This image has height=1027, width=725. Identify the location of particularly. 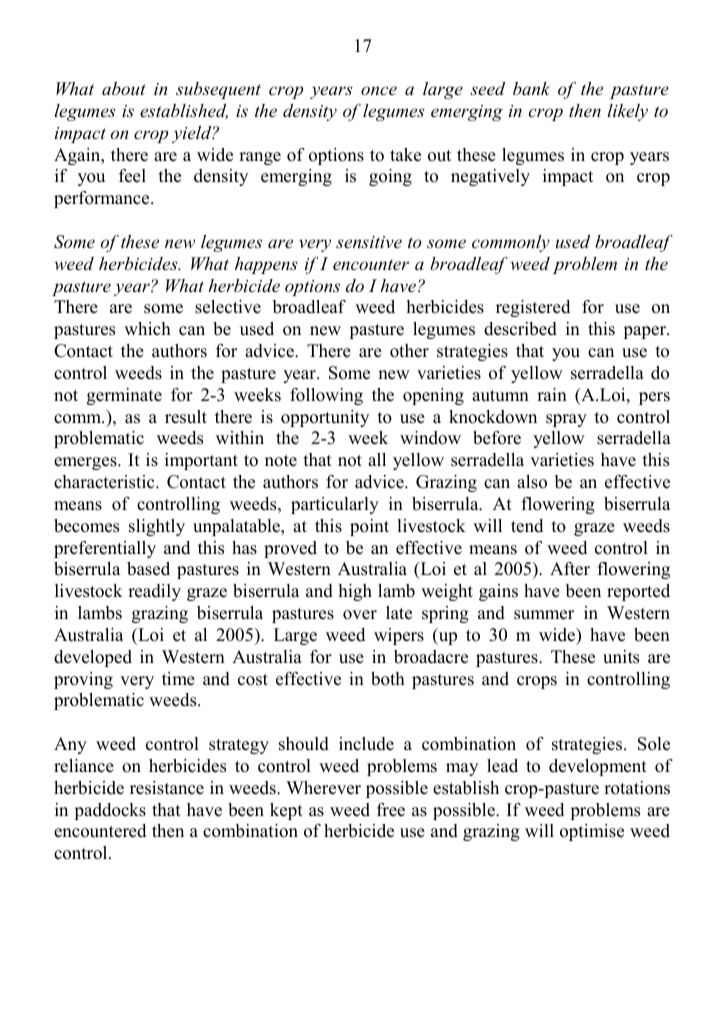
(335, 505).
